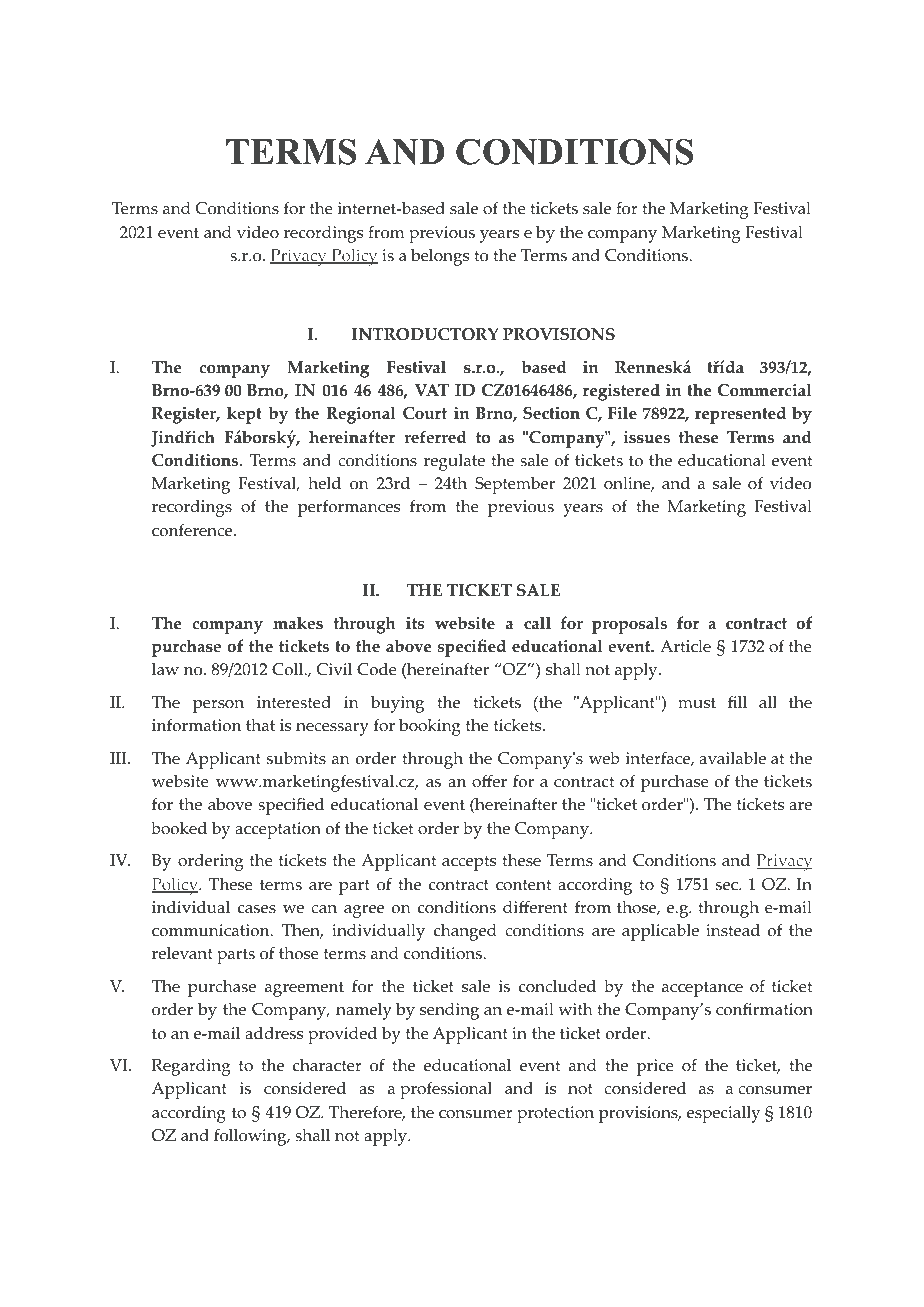 This page has height=1307, width=924. Describe the element at coordinates (349, 508) in the page. I see `performances` at that location.
